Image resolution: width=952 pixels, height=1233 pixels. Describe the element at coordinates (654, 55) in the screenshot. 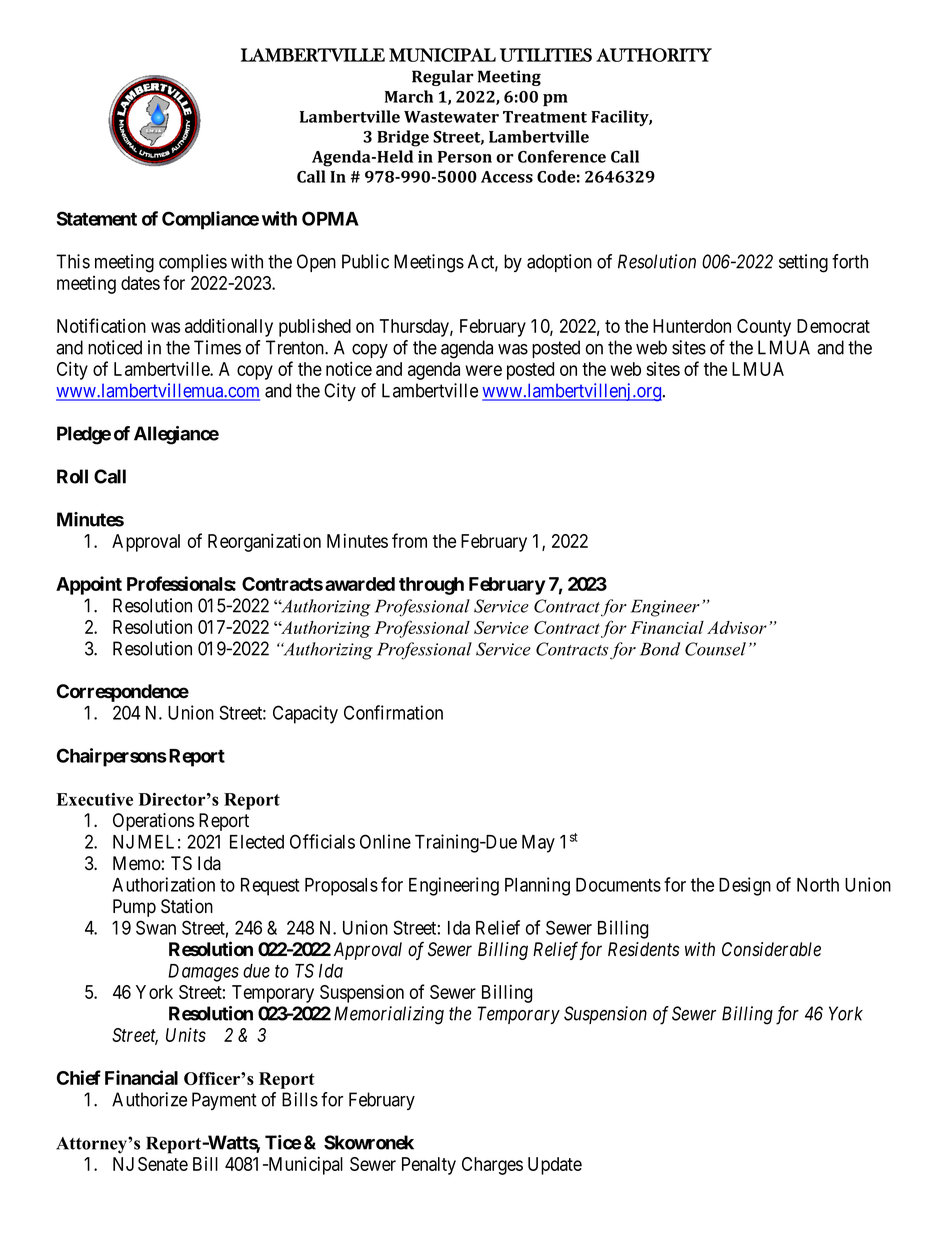

I see `AUTHORITY` at that location.
